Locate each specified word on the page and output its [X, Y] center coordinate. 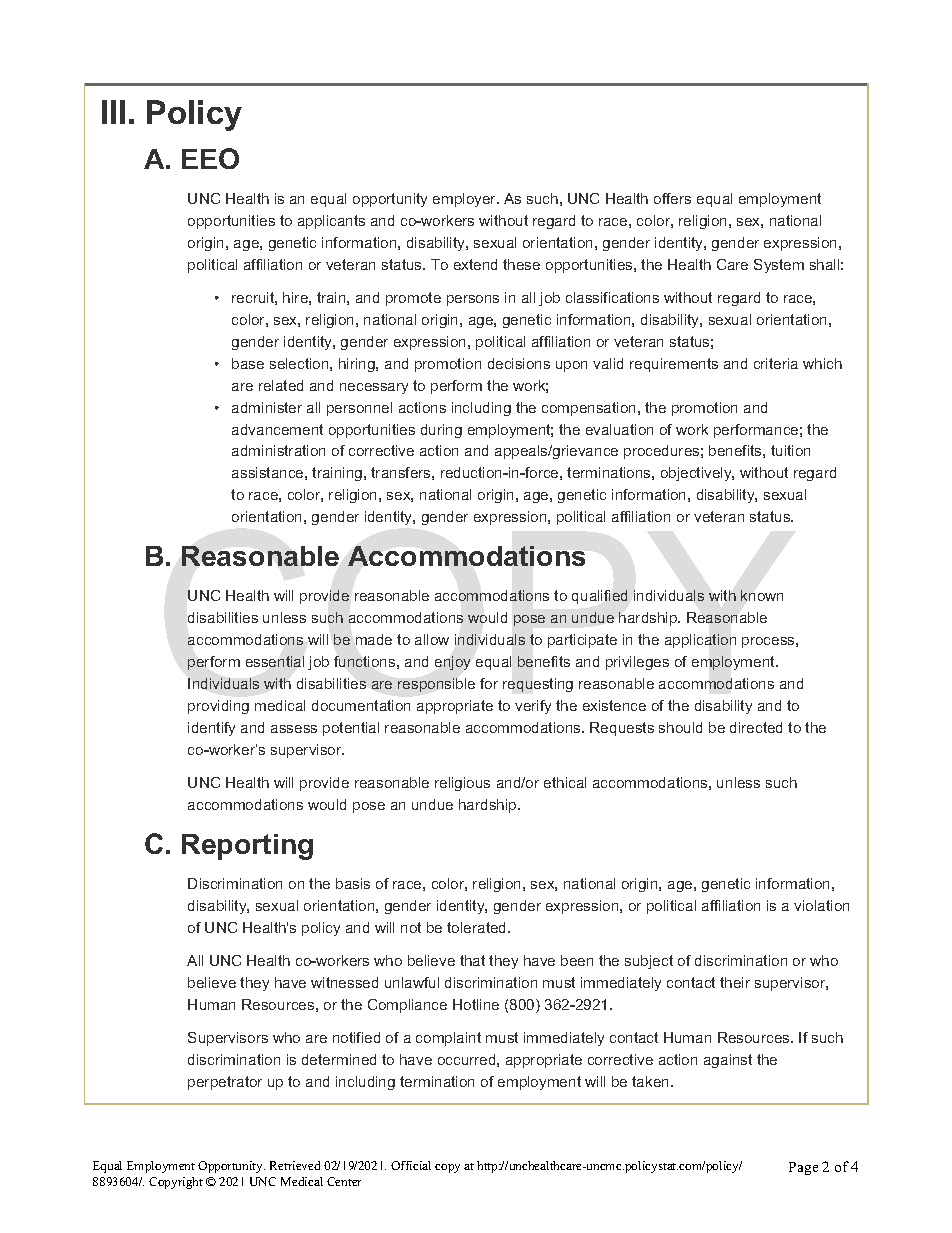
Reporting [247, 847]
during [441, 431]
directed [756, 727]
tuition [790, 450]
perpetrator [225, 1083]
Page [803, 1168]
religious [462, 784]
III [113, 112]
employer [466, 200]
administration [278, 450]
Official [411, 1165]
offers [672, 198]
